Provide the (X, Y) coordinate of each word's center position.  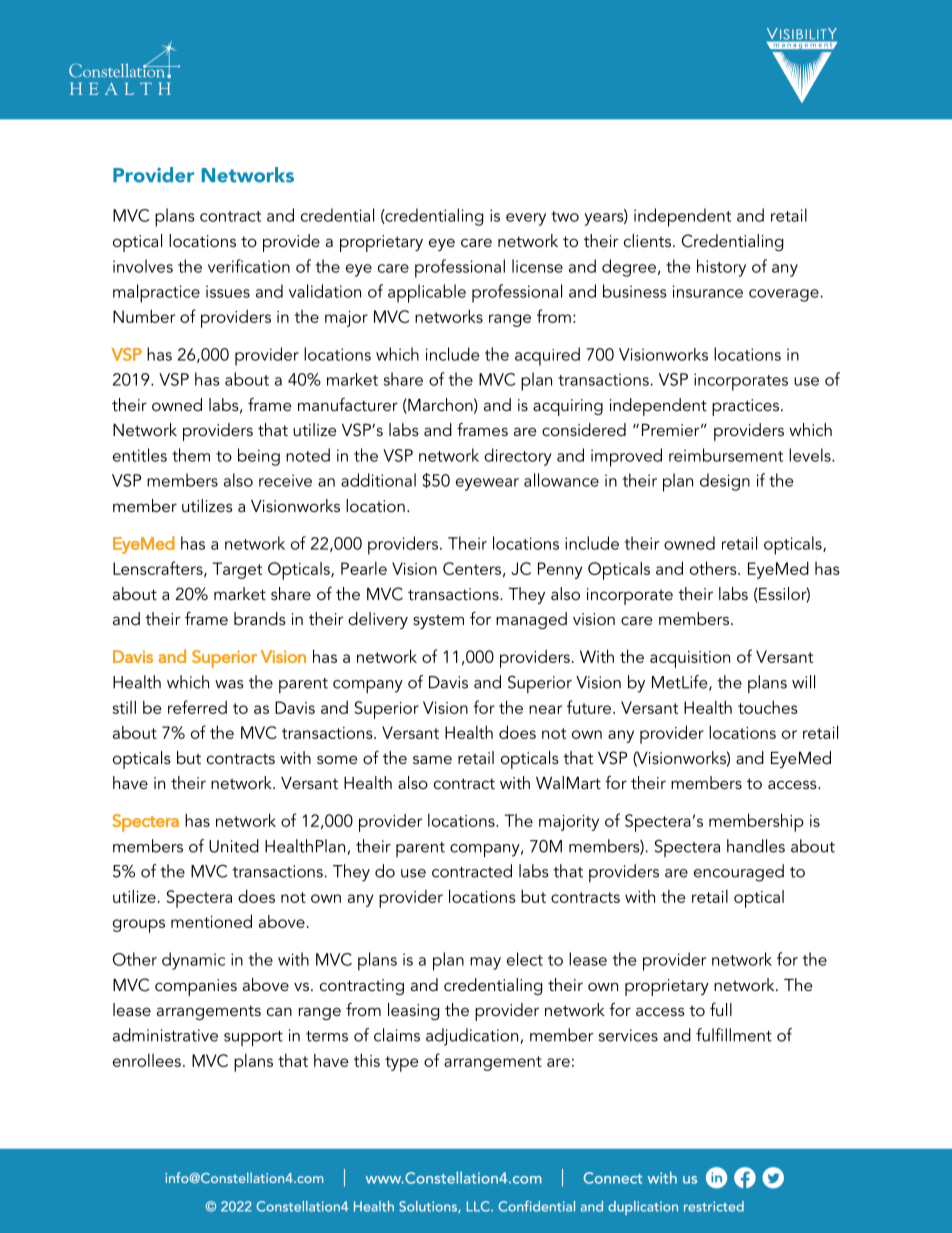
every (526, 219)
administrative (165, 1035)
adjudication (472, 1037)
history (721, 268)
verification (249, 266)
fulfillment (734, 1035)
